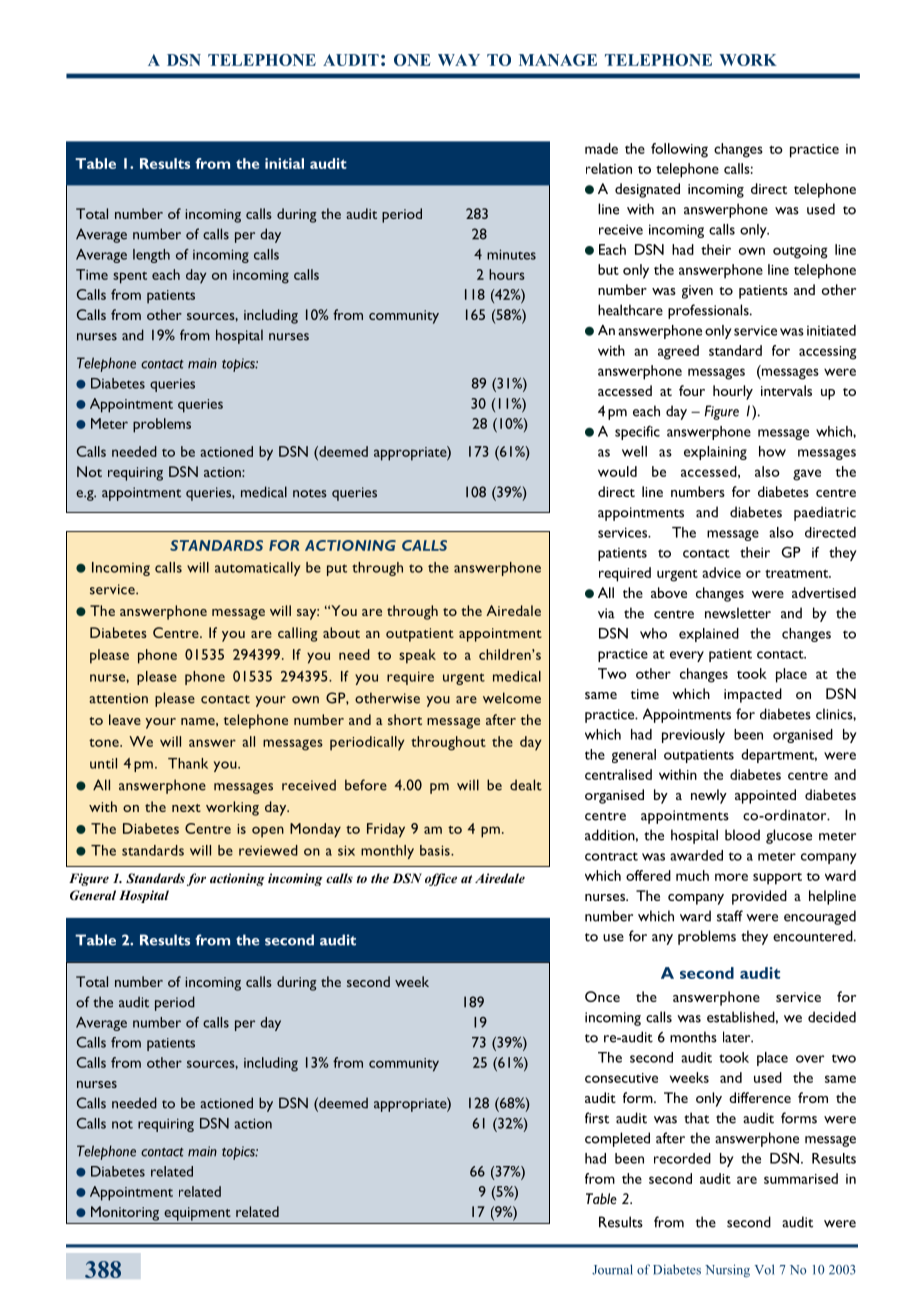 The image size is (924, 1308). What do you see at coordinates (417, 656) in the screenshot?
I see `speak` at bounding box center [417, 656].
